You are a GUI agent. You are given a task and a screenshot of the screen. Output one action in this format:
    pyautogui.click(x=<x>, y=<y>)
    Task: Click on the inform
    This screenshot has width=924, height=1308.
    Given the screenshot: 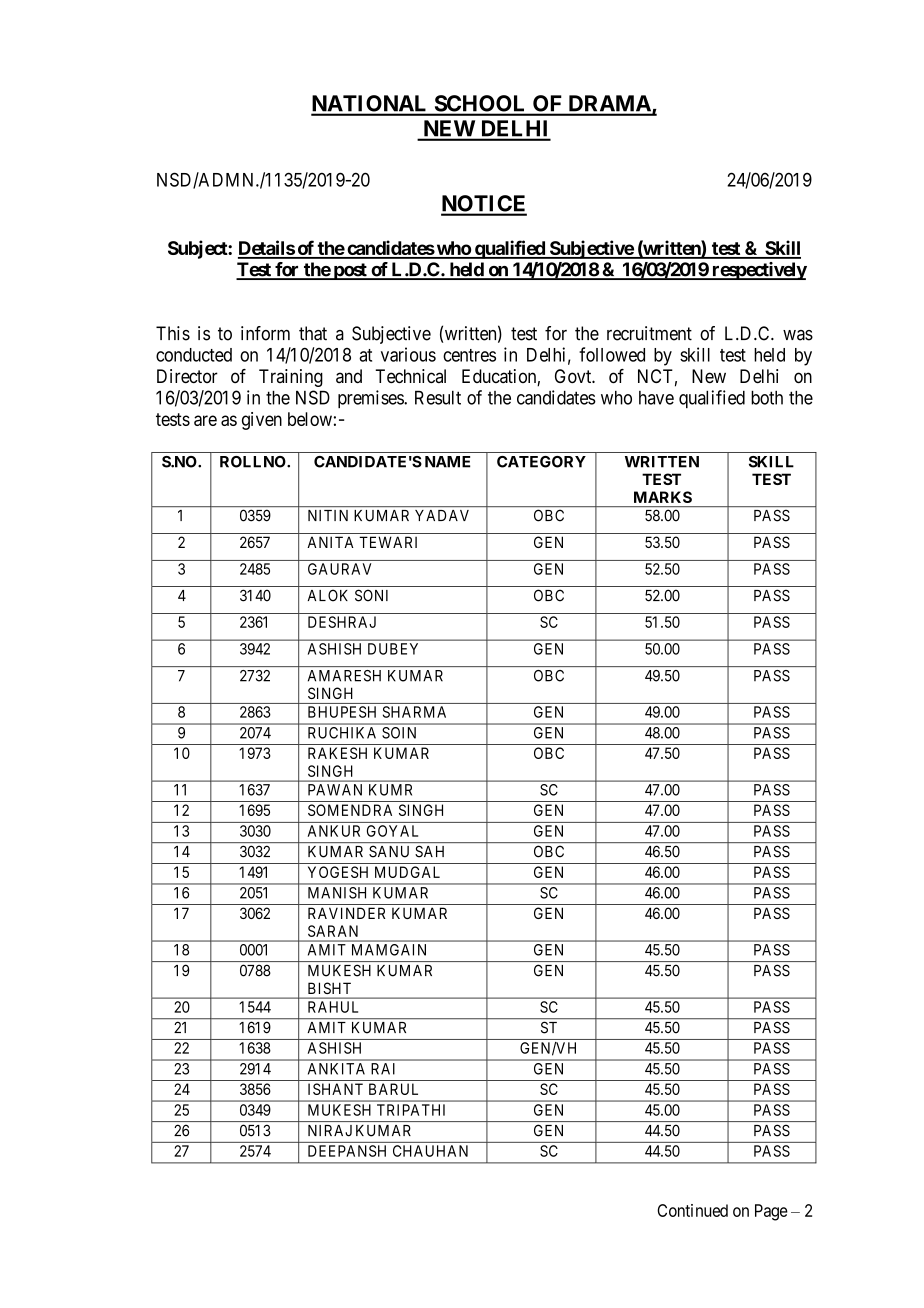 What is the action you would take?
    pyautogui.click(x=265, y=333)
